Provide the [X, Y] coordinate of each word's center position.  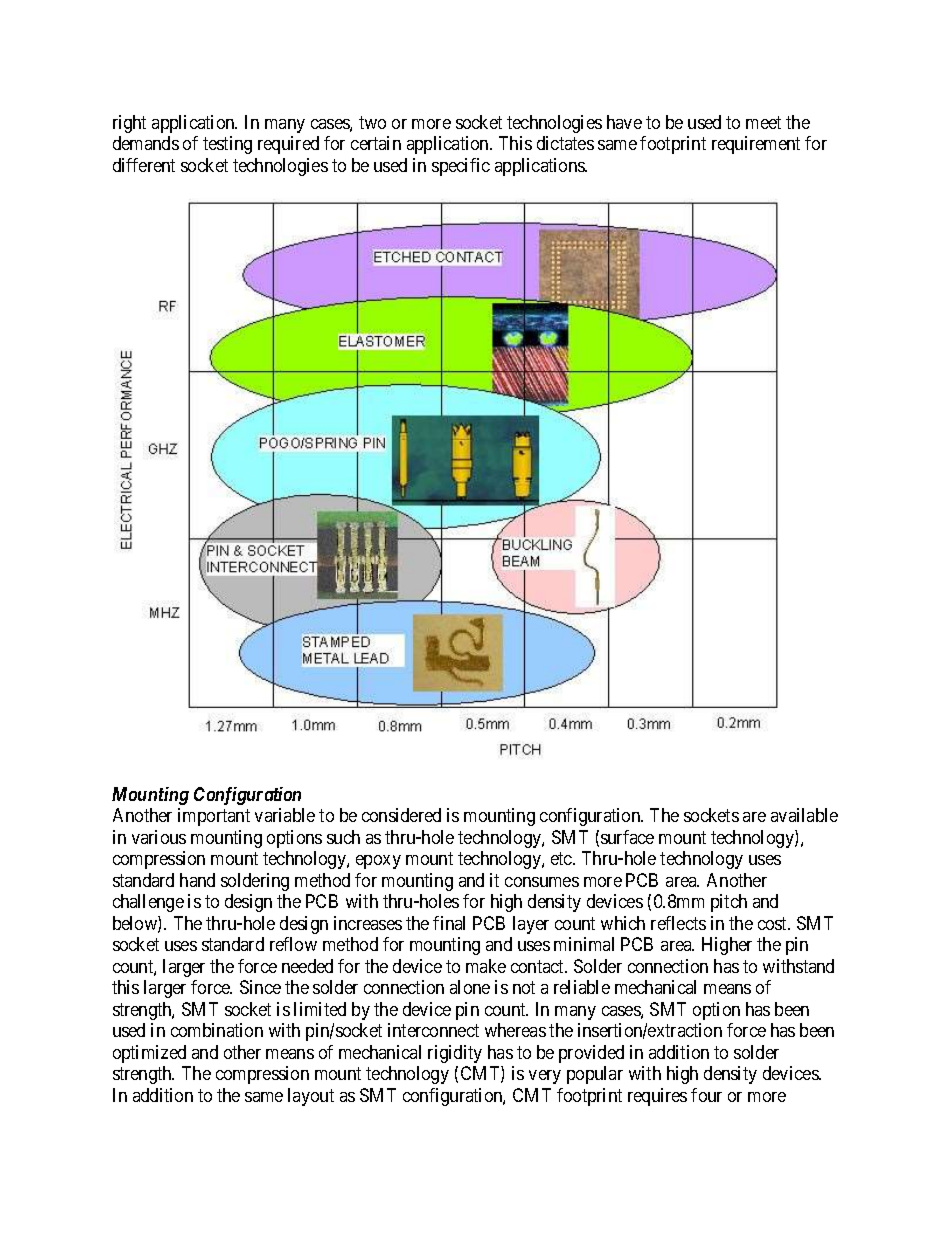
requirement [756, 145]
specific [461, 167]
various [159, 837]
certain [376, 143]
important [214, 817]
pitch [729, 903]
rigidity [455, 1054]
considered [401, 815]
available [804, 815]
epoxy [378, 862]
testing [227, 145]
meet [763, 122]
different [144, 165]
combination [217, 1030]
